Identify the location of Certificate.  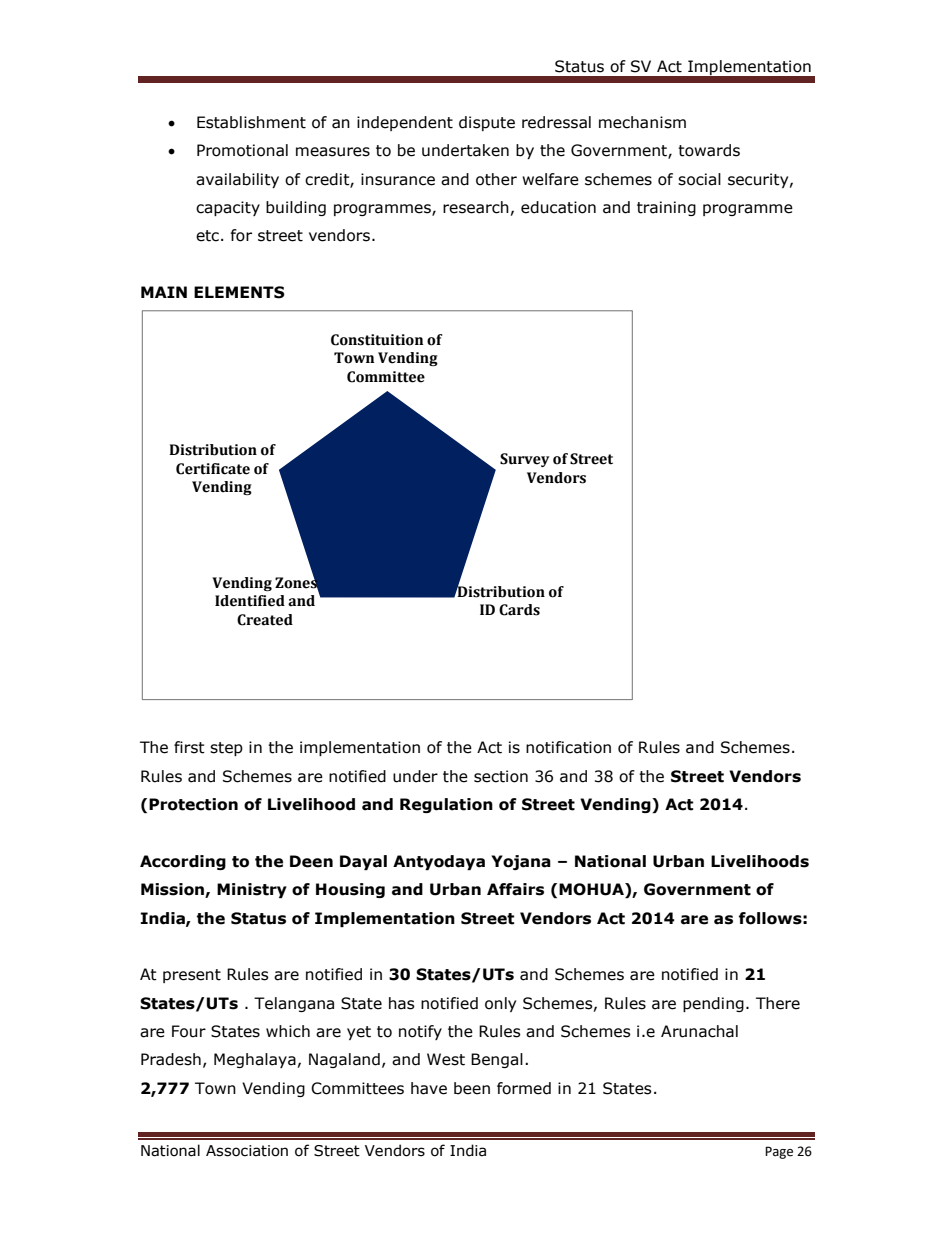
(213, 469).
